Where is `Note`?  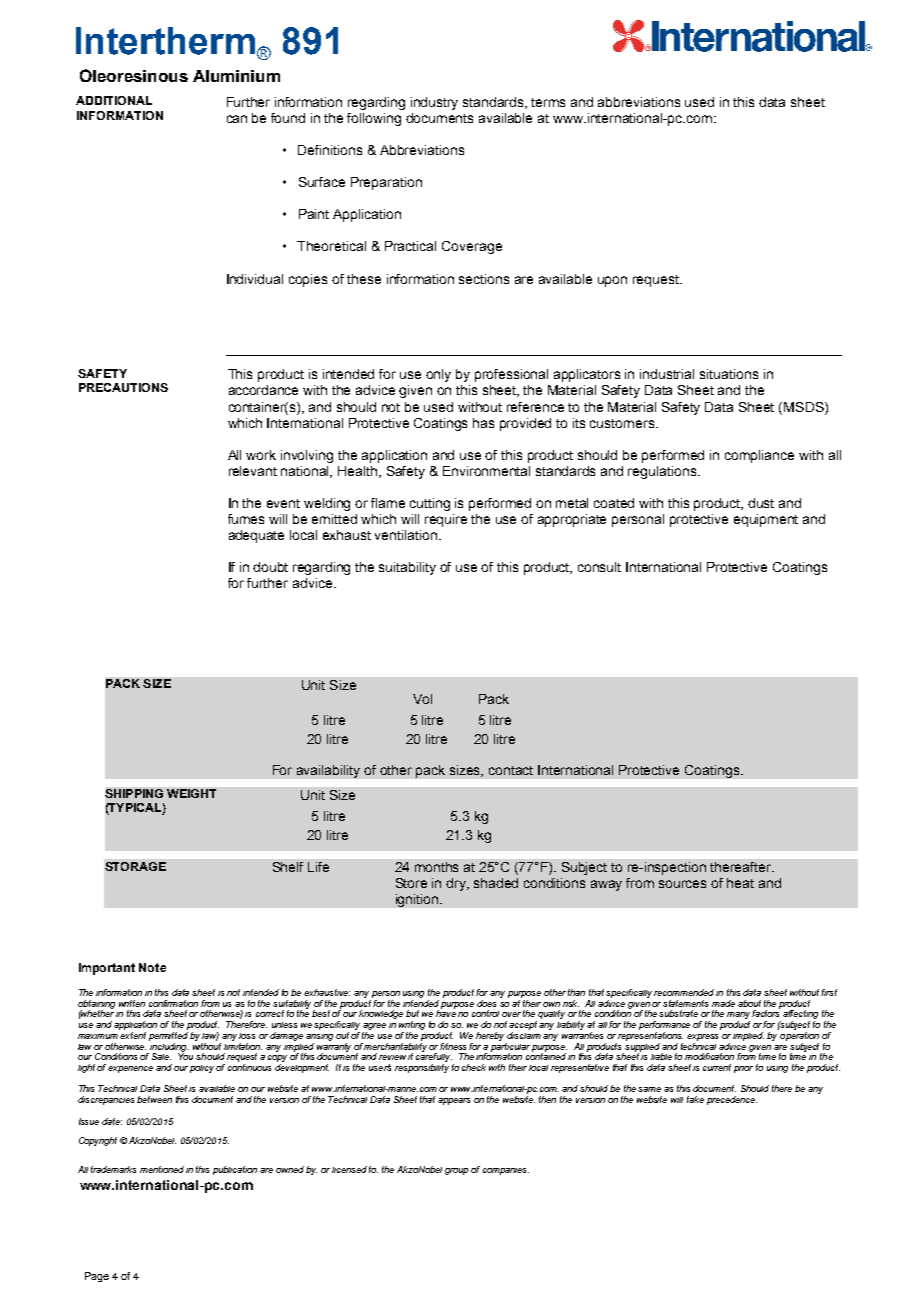
Note is located at coordinates (152, 967).
